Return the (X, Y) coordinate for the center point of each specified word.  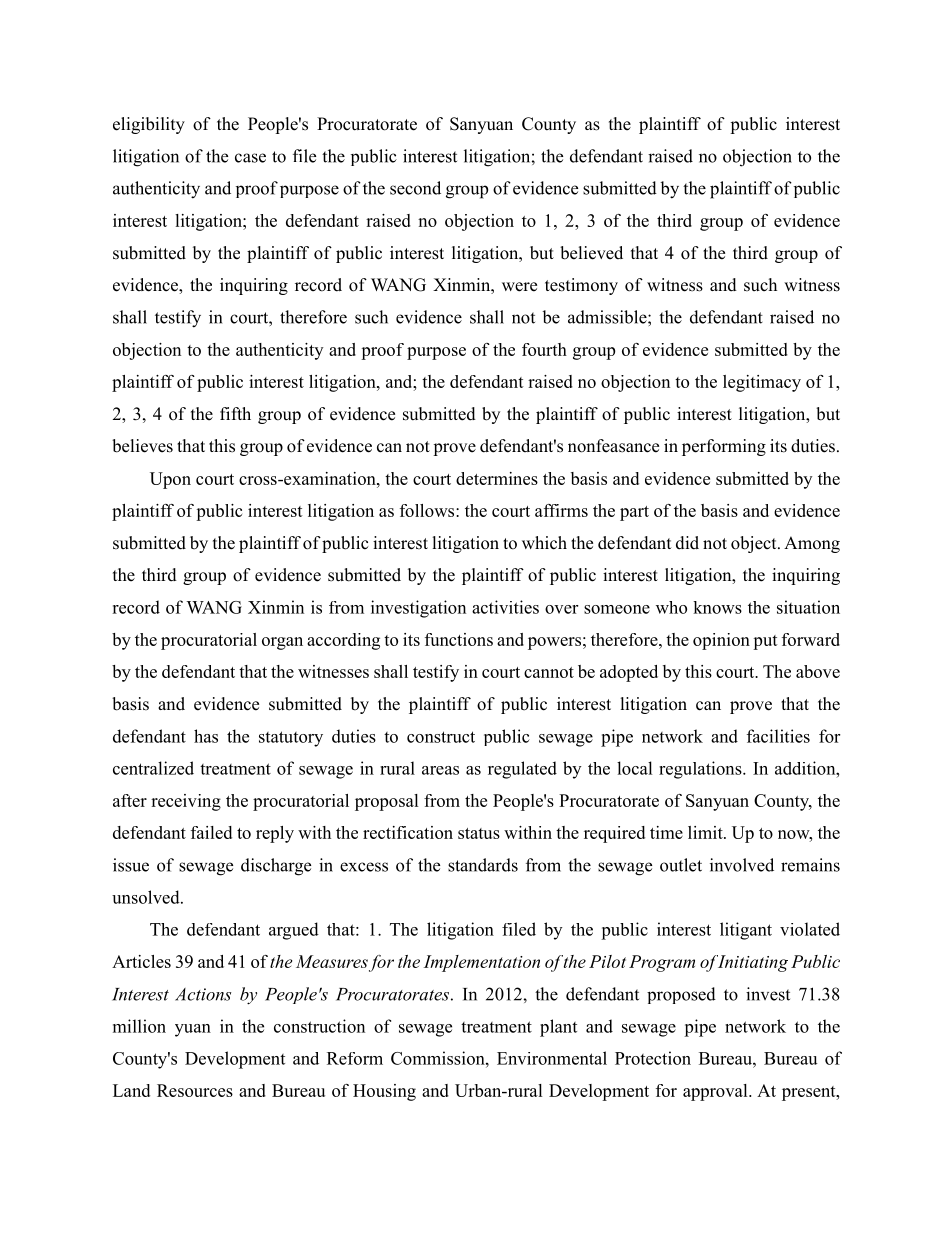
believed (591, 253)
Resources (195, 1090)
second (415, 188)
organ (282, 643)
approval (716, 1092)
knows (717, 607)
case (250, 158)
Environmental (552, 1058)
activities (505, 607)
